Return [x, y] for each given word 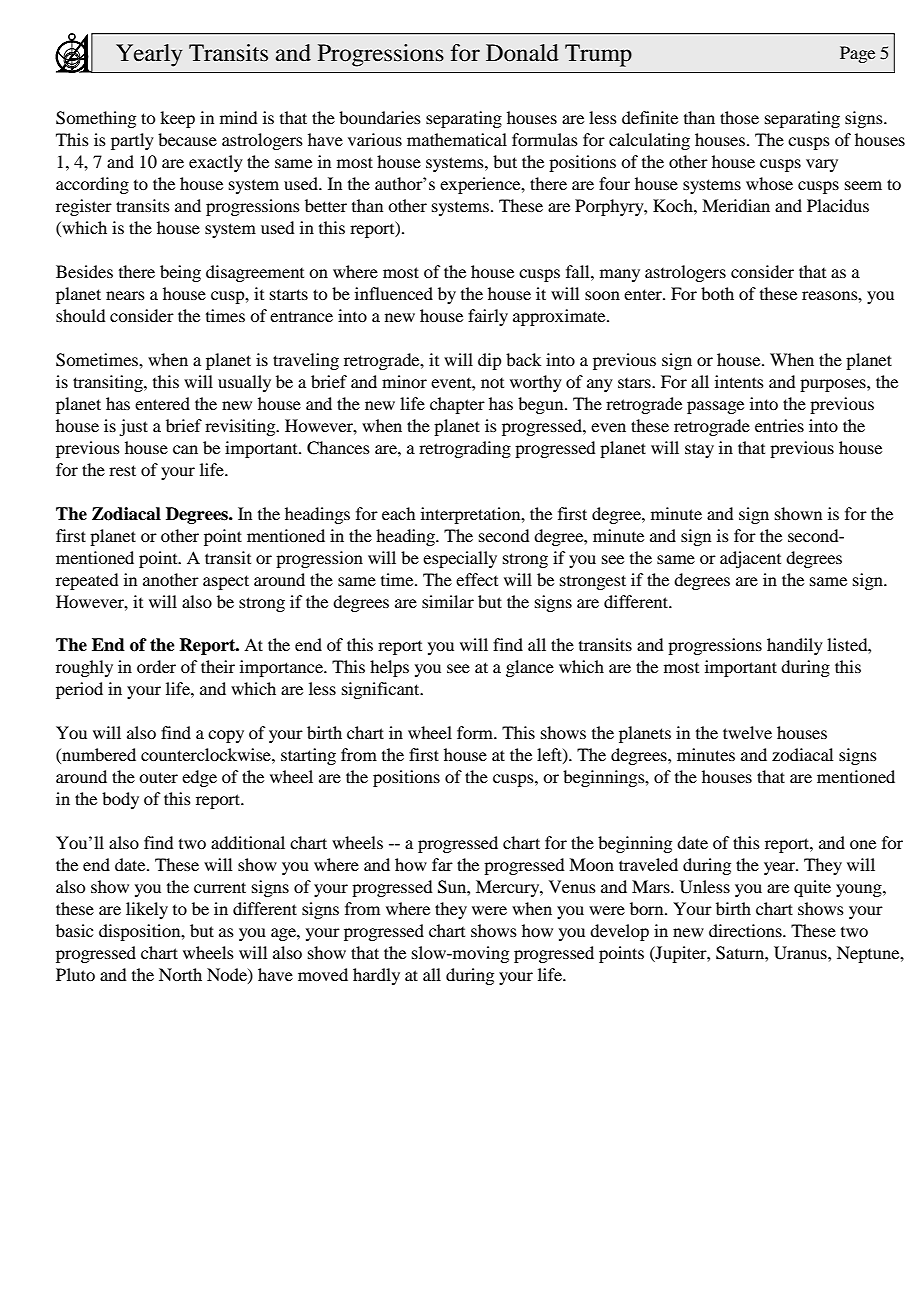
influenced [394, 293]
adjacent [750, 559]
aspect [226, 582]
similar [448, 601]
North [180, 974]
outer [158, 777]
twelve [747, 732]
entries [779, 425]
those [739, 117]
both [717, 293]
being [180, 273]
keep [177, 119]
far [442, 864]
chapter [457, 405]
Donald [522, 53]
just [133, 427]
